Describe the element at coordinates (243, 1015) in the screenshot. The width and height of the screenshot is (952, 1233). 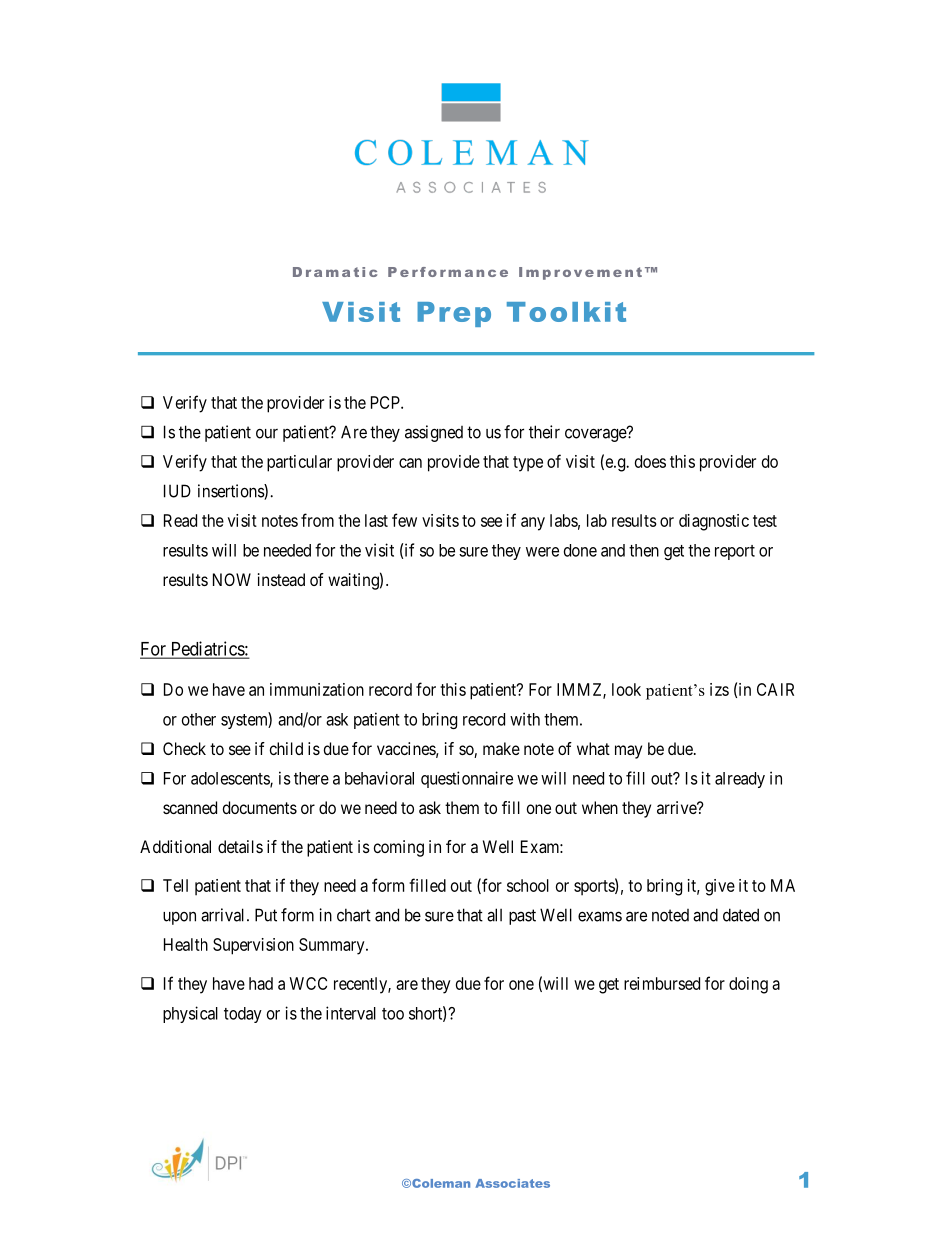
I see `today` at that location.
